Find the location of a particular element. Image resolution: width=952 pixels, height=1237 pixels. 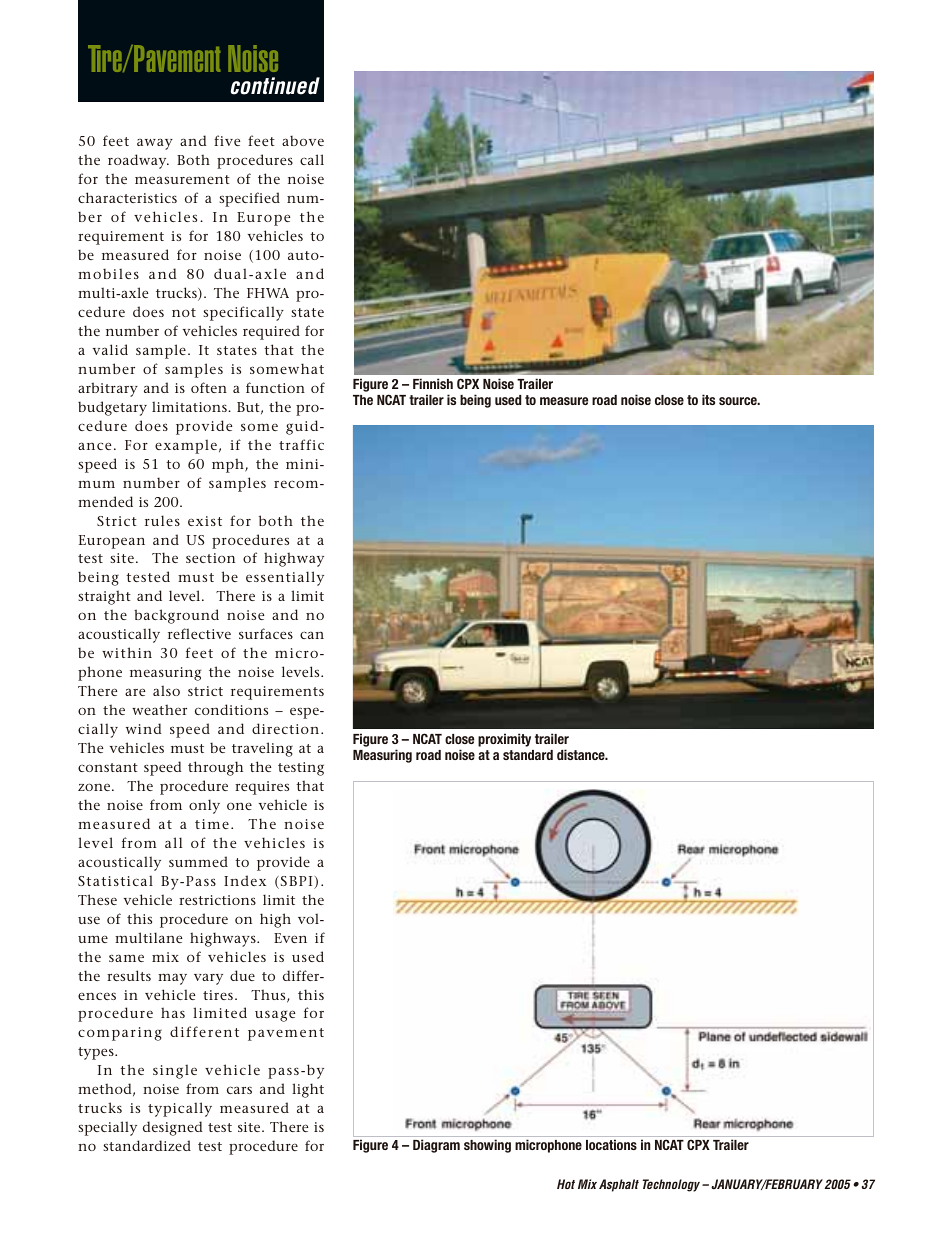

reflective is located at coordinates (199, 633).
